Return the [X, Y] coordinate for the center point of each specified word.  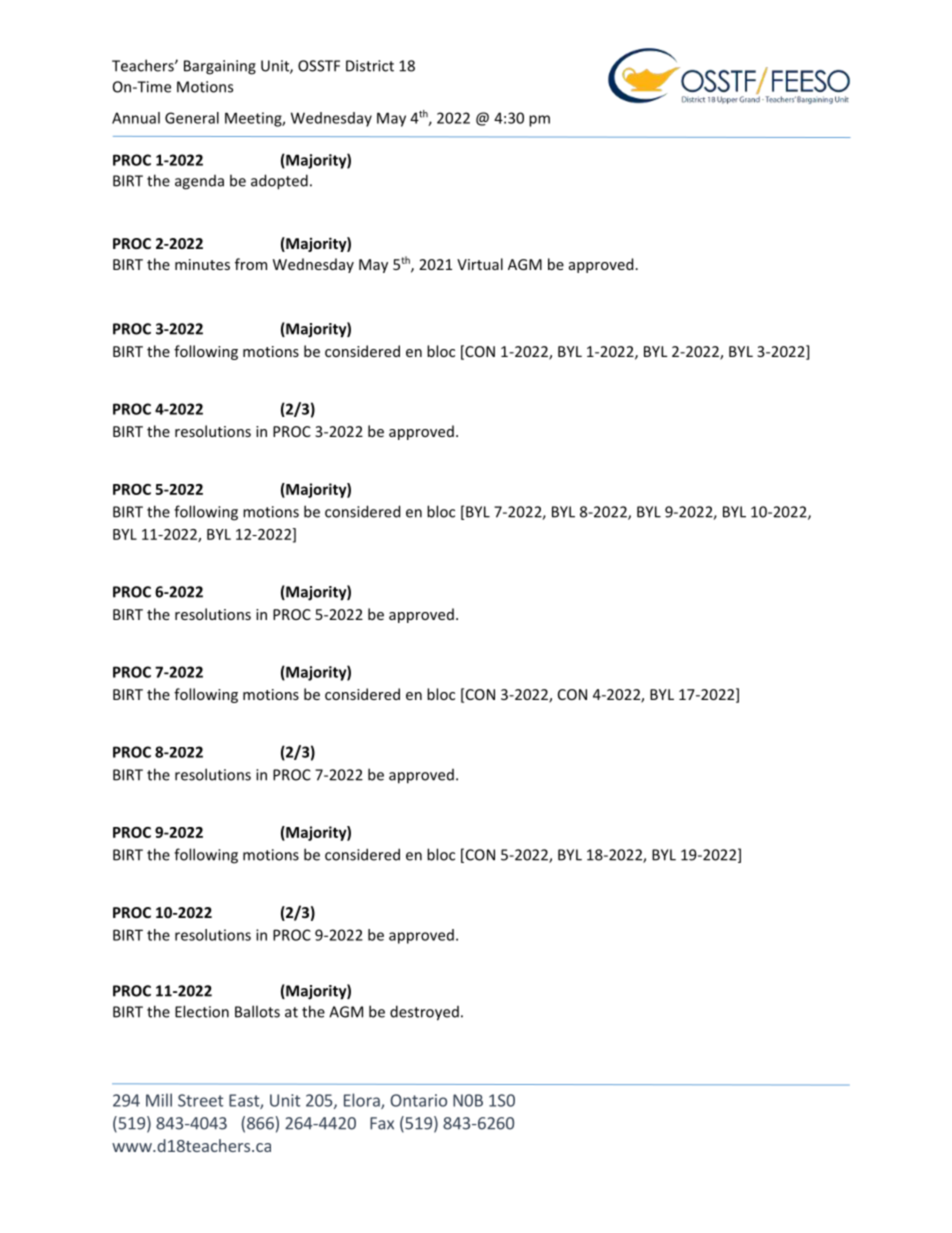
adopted [279, 182]
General [192, 118]
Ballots [257, 1011]
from [251, 264]
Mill [159, 1100]
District [370, 66]
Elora [363, 1101]
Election [202, 1011]
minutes [202, 264]
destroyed [424, 1013]
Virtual [480, 264]
